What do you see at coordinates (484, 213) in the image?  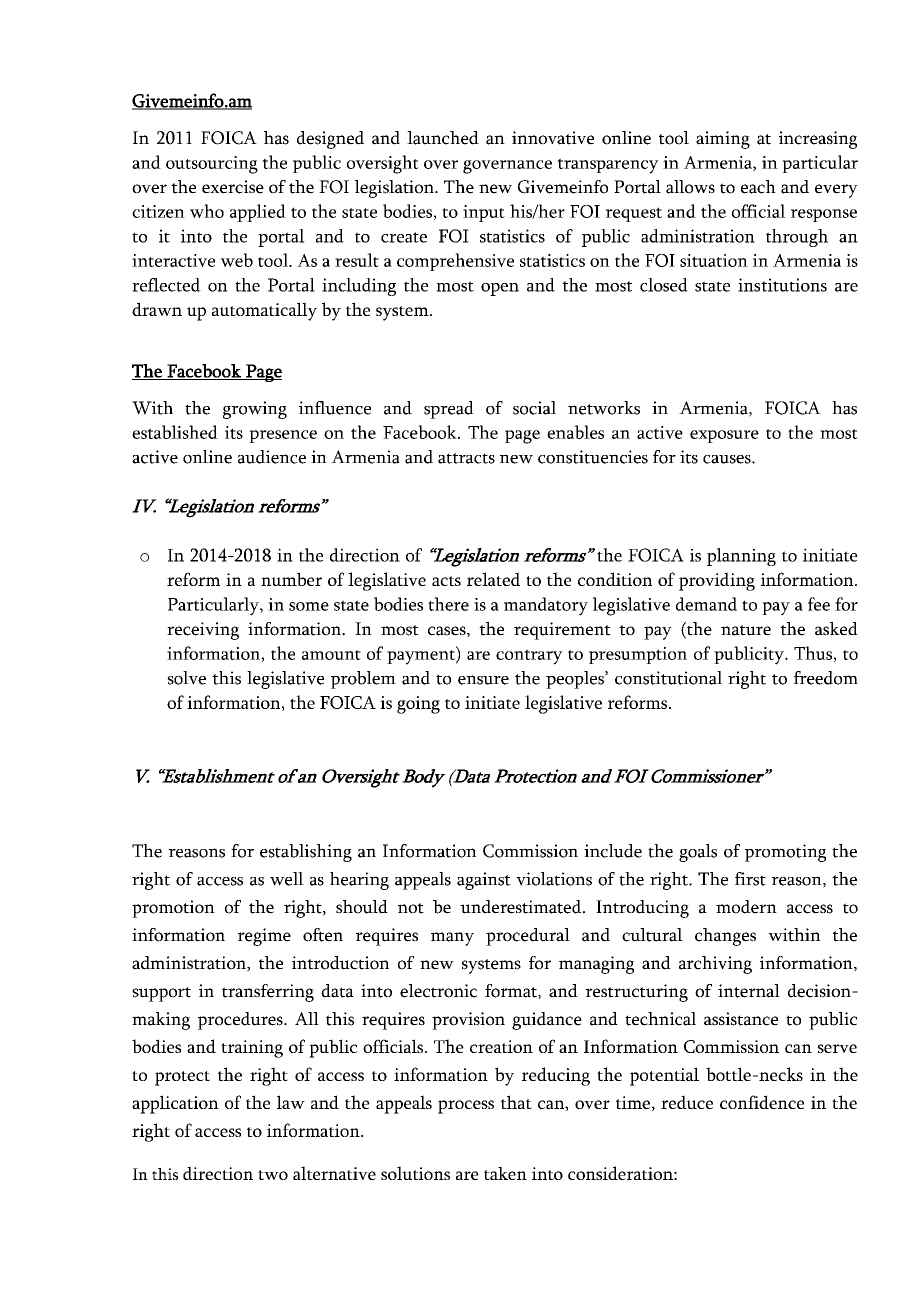 I see `input` at bounding box center [484, 213].
